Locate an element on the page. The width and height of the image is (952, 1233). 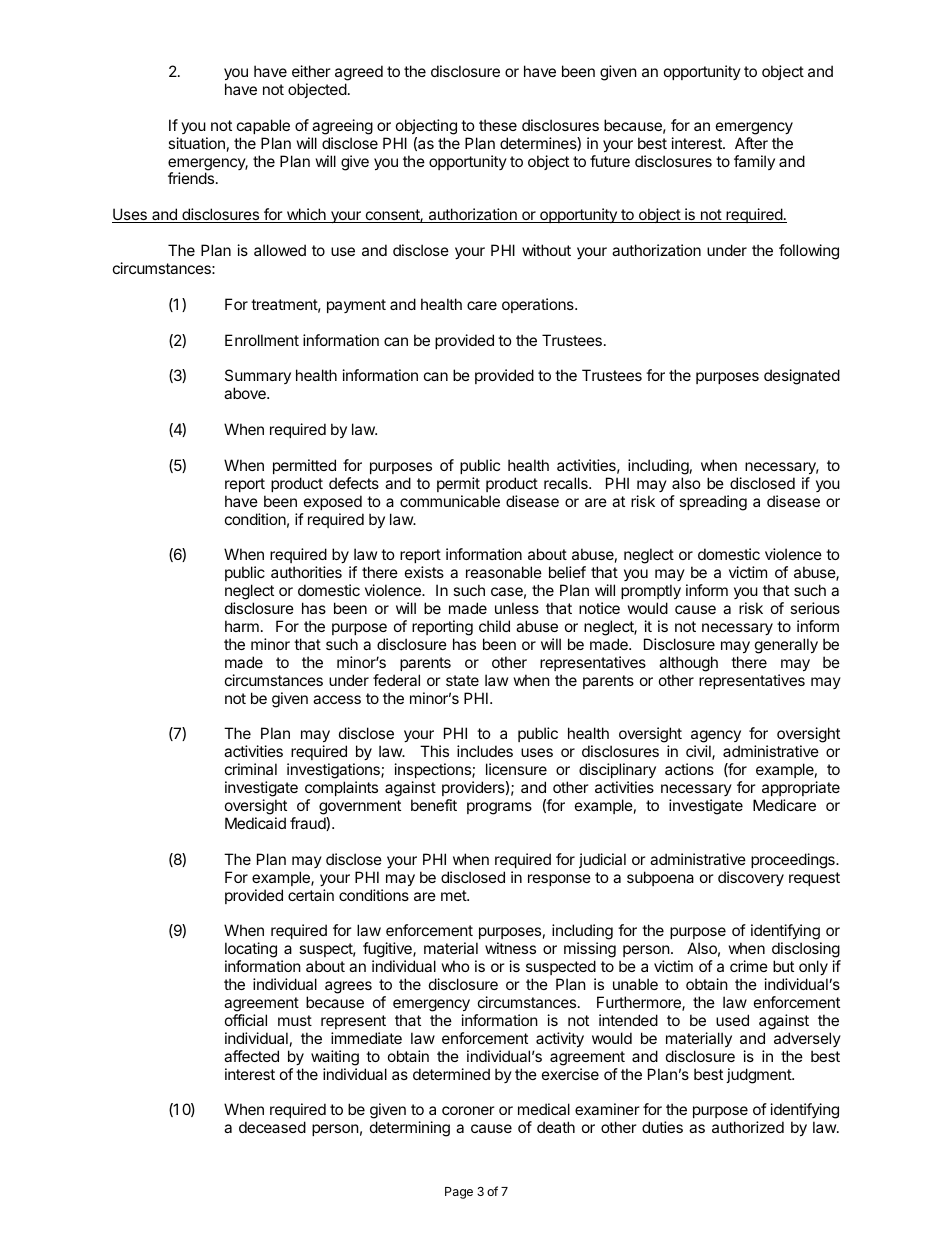
authorized is located at coordinates (748, 1127).
